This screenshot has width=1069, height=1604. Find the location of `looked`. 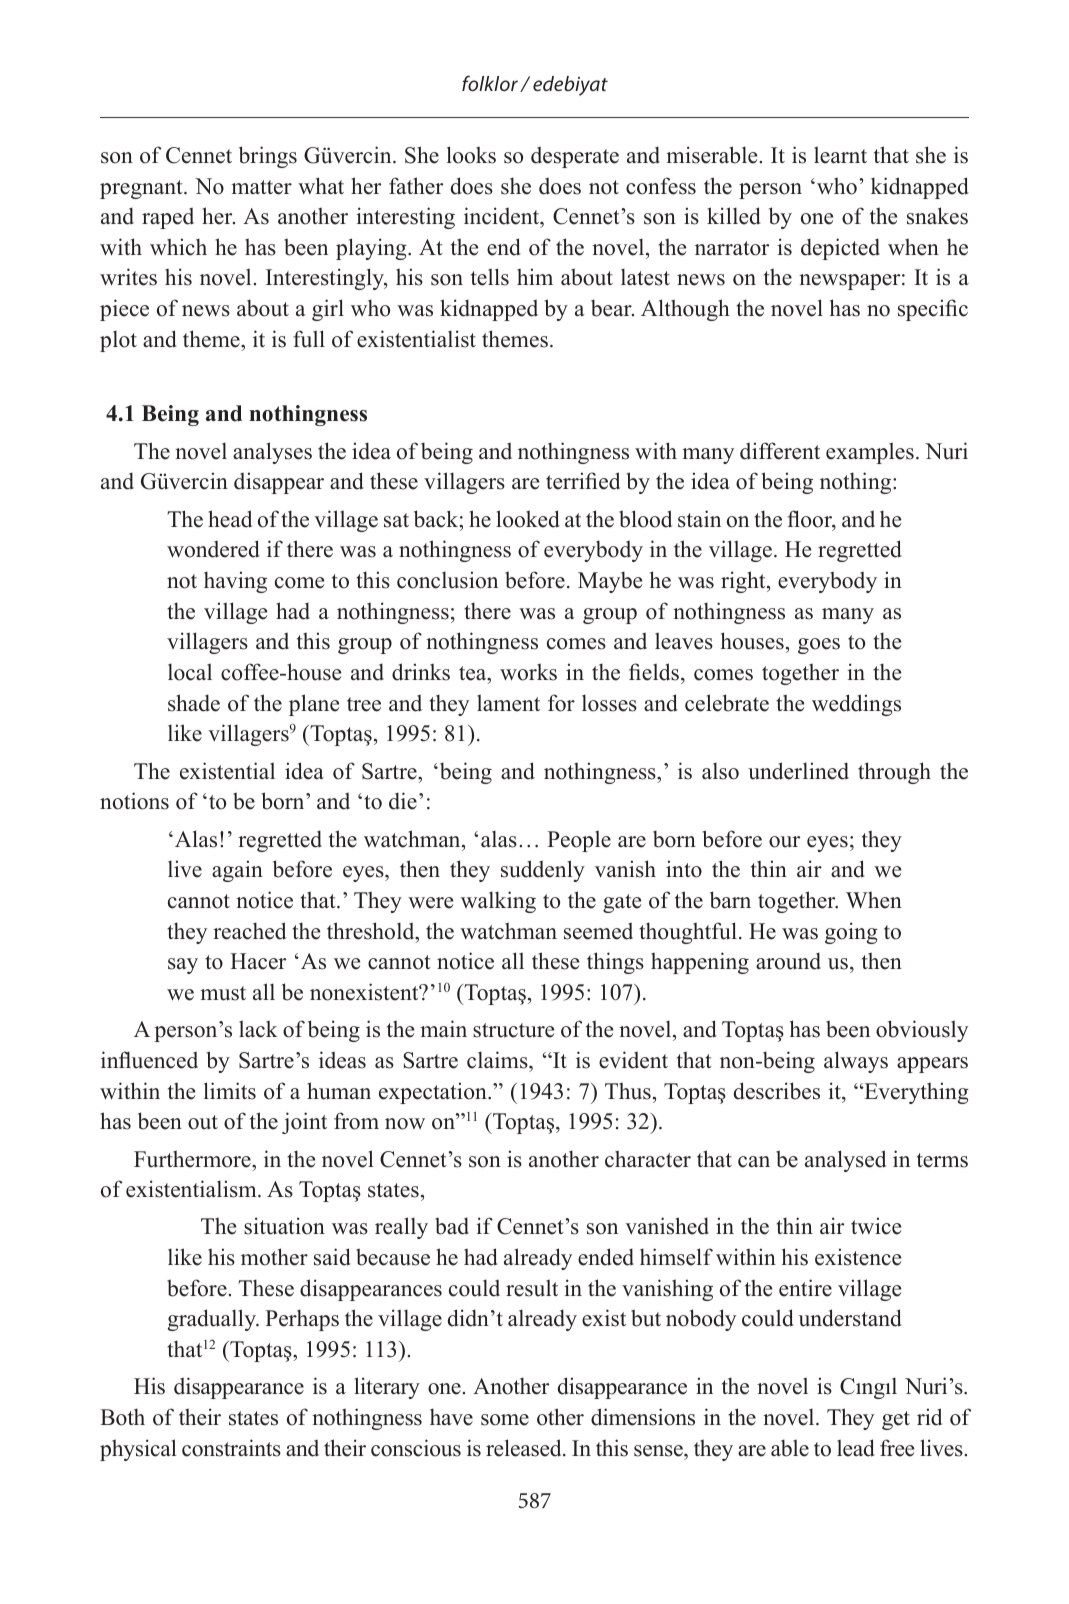

looked is located at coordinates (528, 519).
